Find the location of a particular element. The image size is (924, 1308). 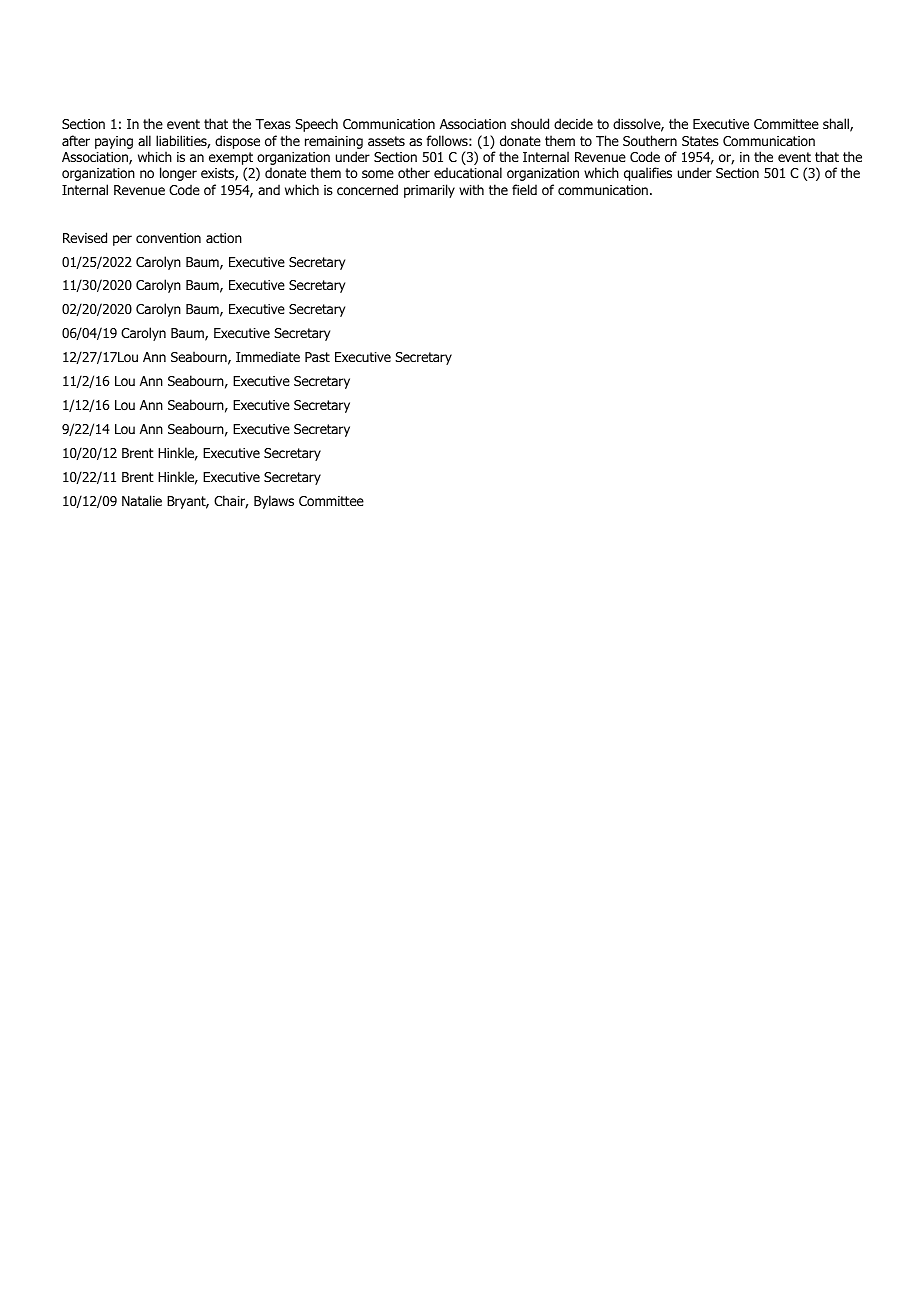

field is located at coordinates (524, 189).
